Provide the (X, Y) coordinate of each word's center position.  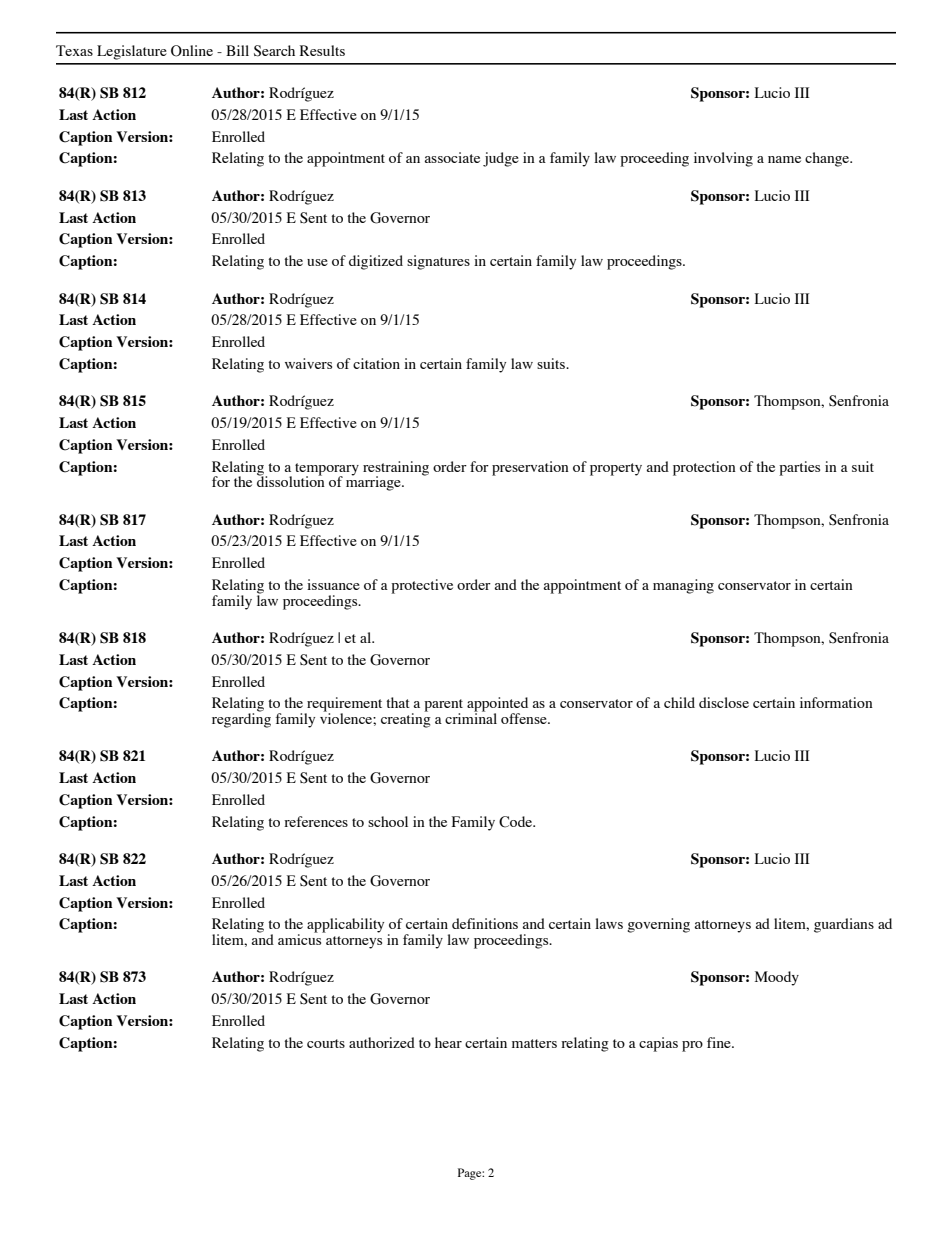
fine (720, 1042)
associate (452, 157)
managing (683, 586)
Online (192, 51)
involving (723, 159)
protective (422, 586)
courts (326, 1043)
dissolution (291, 480)
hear (448, 1042)
